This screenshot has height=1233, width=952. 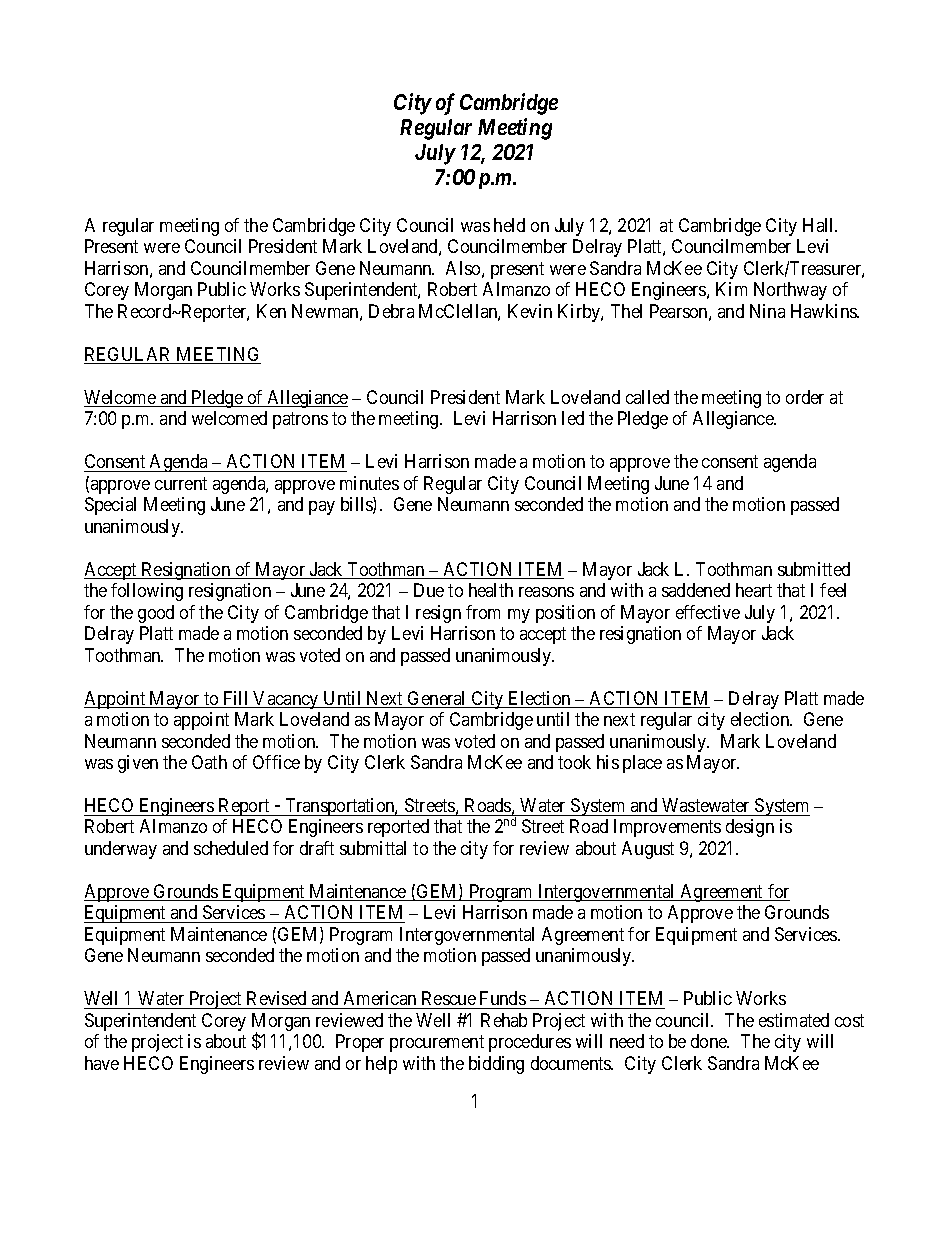 What do you see at coordinates (708, 612) in the screenshot?
I see `effective` at bounding box center [708, 612].
